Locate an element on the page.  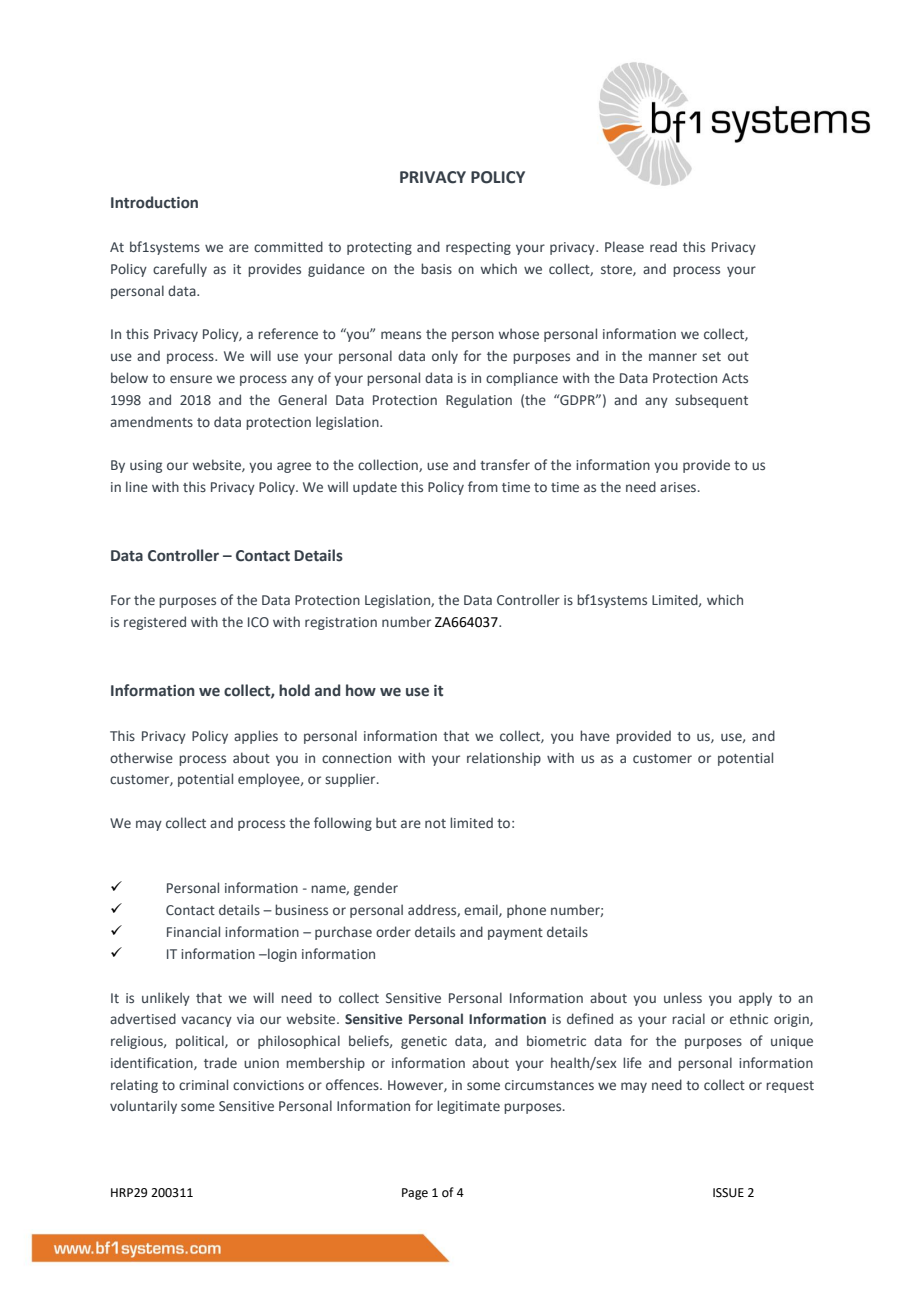
unless is located at coordinates (683, 997).
